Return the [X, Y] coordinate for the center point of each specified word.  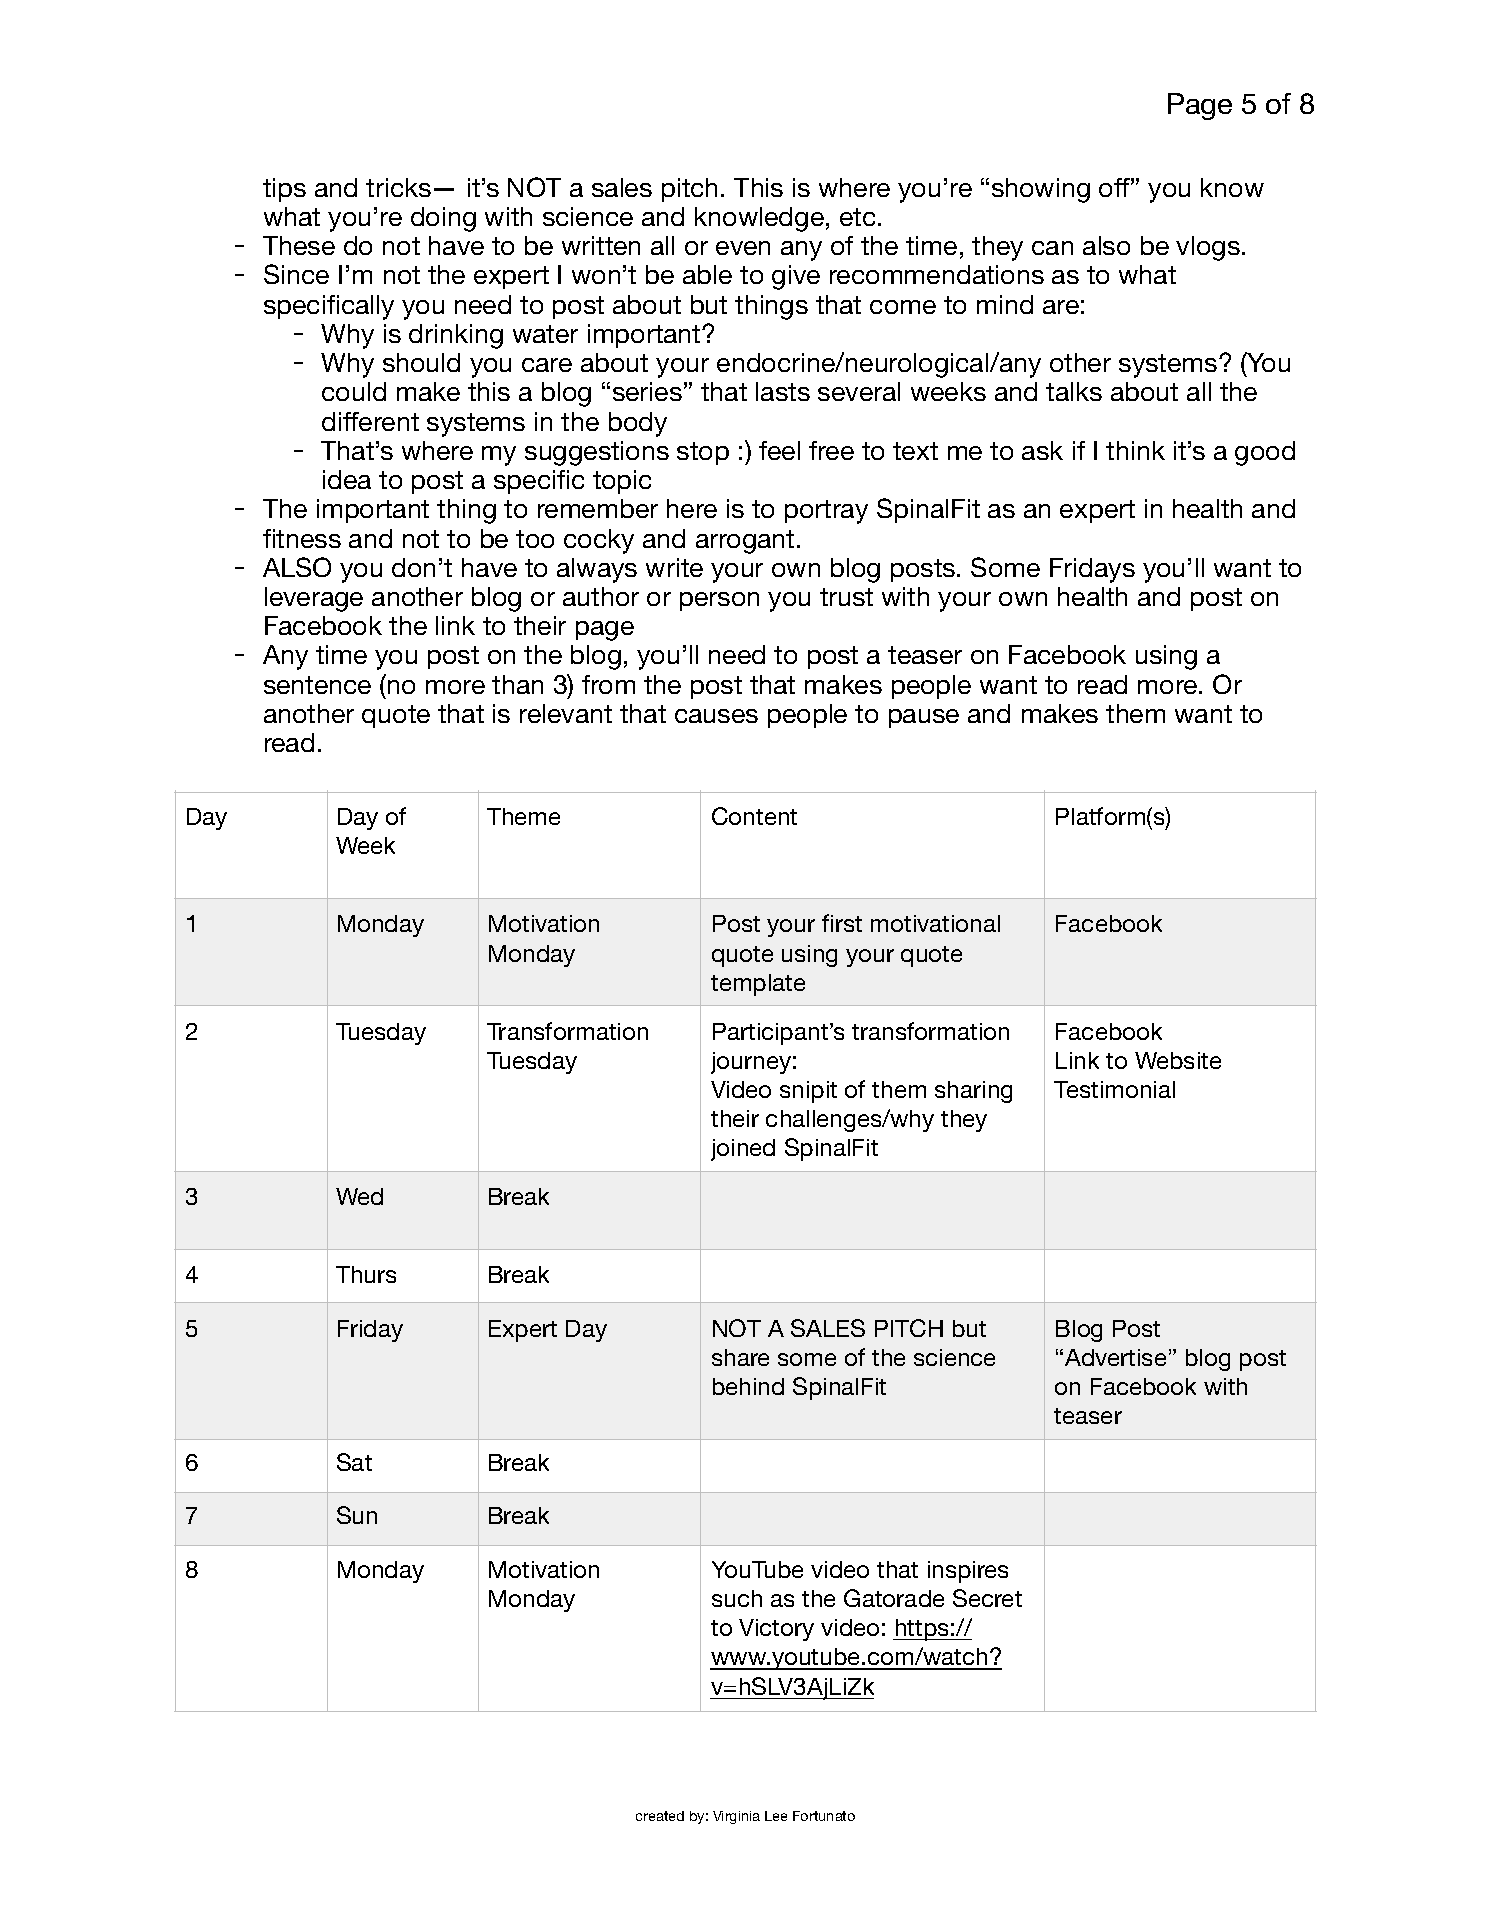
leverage [314, 599]
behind [748, 1386]
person [719, 601]
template [758, 985]
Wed [359, 1196]
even [743, 248]
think [1135, 450]
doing [443, 219]
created [660, 1816]
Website [1178, 1060]
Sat [354, 1462]
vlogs [1208, 248]
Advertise [1115, 1357]
